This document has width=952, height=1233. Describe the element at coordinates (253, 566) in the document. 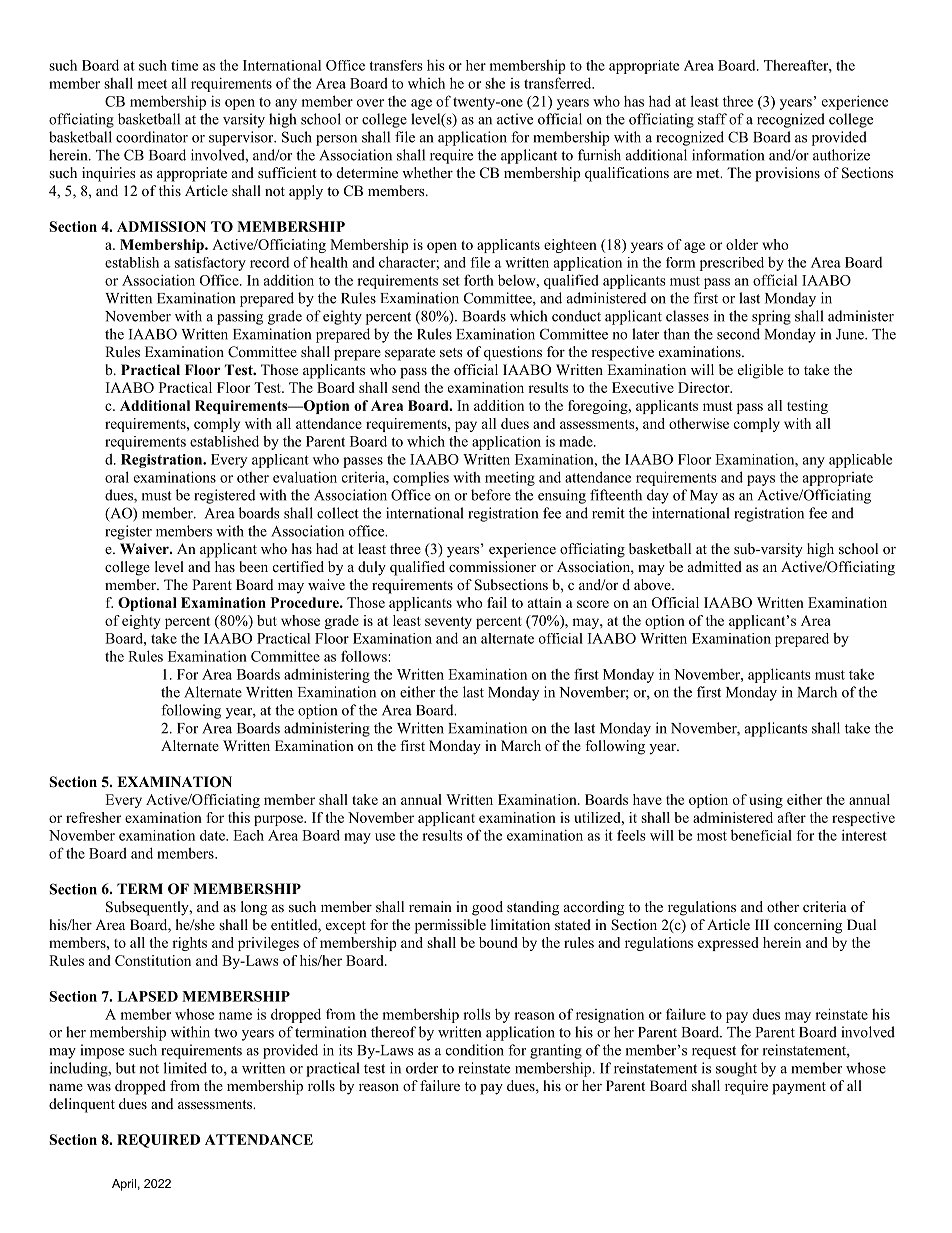

I see `been` at that location.
